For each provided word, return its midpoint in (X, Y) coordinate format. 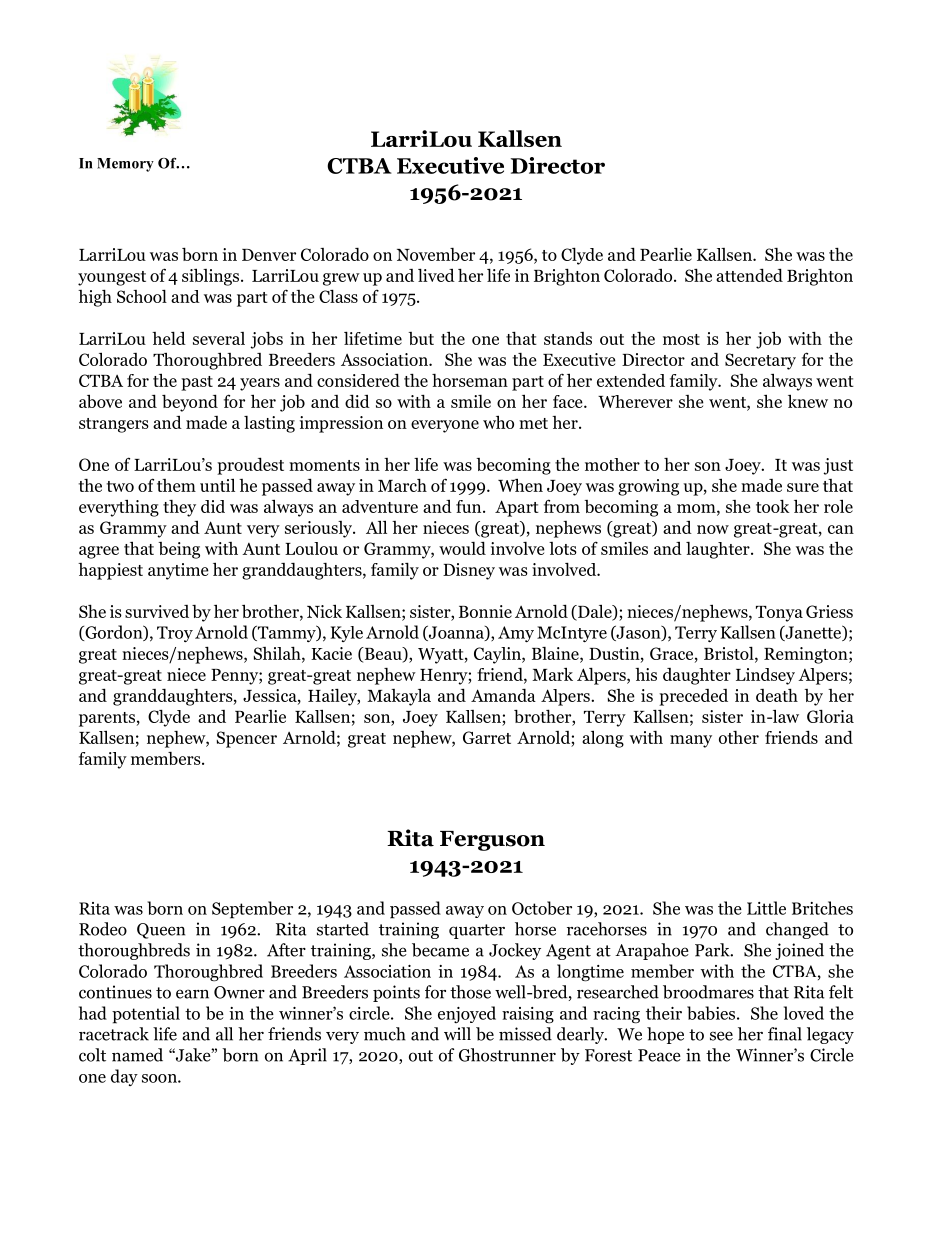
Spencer (246, 739)
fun (470, 506)
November (436, 254)
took (773, 506)
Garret (487, 737)
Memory (125, 165)
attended (749, 275)
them (176, 485)
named (137, 1055)
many (691, 741)
